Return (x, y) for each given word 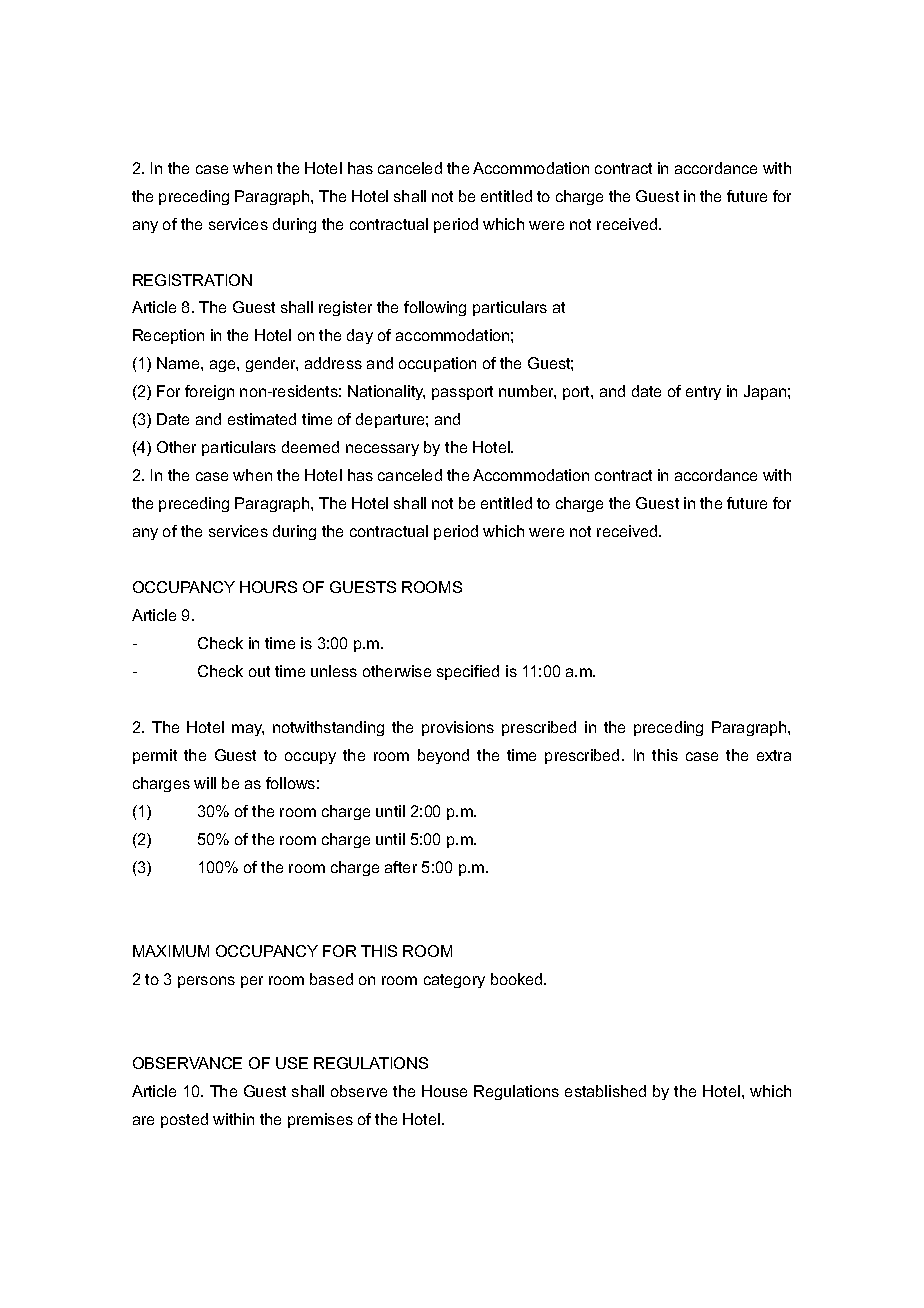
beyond (443, 756)
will (205, 783)
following (435, 308)
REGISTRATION (192, 280)
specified (468, 672)
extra (774, 755)
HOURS (268, 587)
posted (184, 1120)
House (444, 1091)
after (401, 867)
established (605, 1091)
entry (703, 393)
